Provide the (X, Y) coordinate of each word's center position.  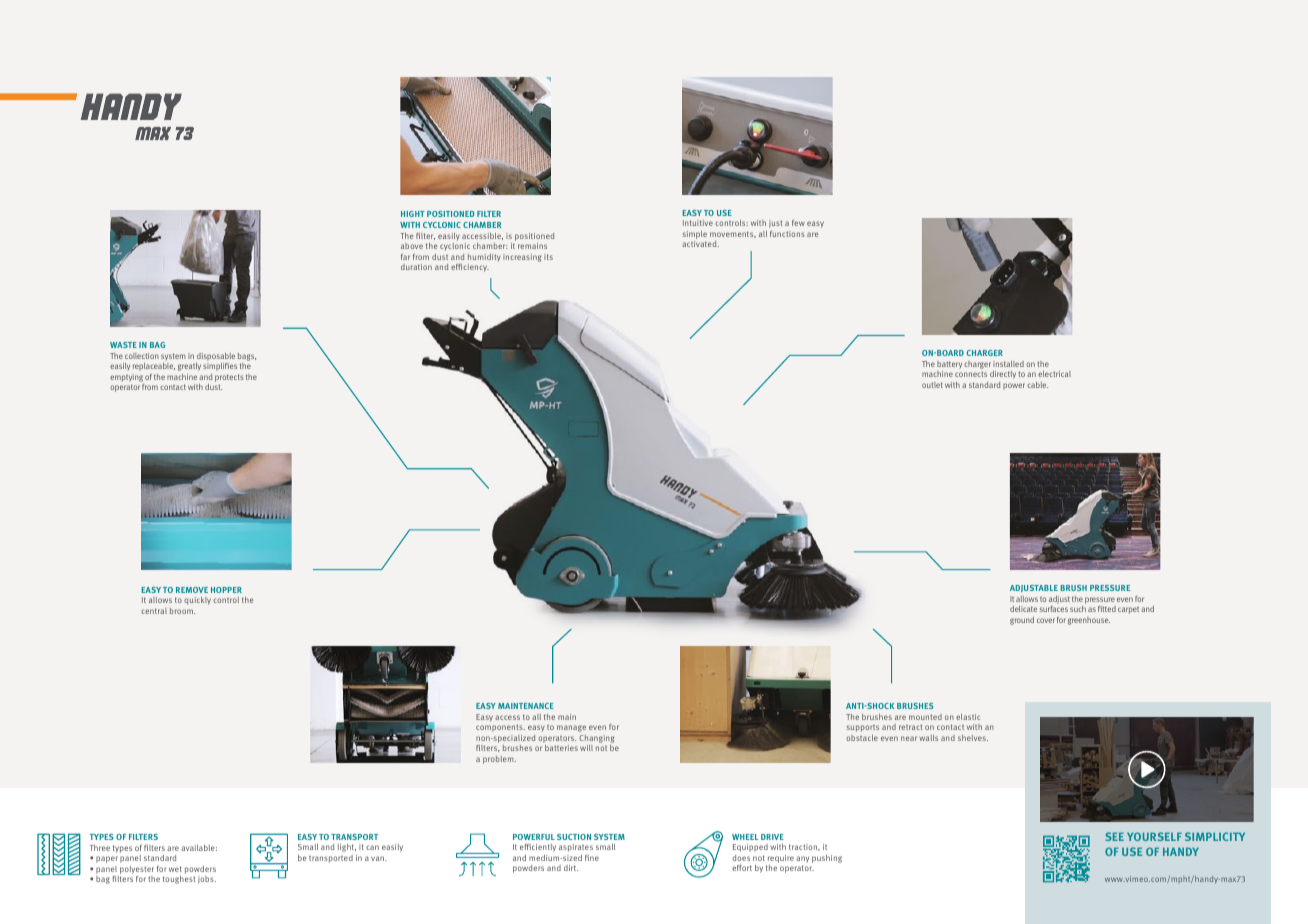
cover (1046, 620)
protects (229, 379)
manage (571, 728)
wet (175, 869)
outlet (932, 385)
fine (592, 857)
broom (182, 611)
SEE (1114, 836)
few (798, 223)
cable (1037, 385)
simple (695, 236)
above (412, 246)
